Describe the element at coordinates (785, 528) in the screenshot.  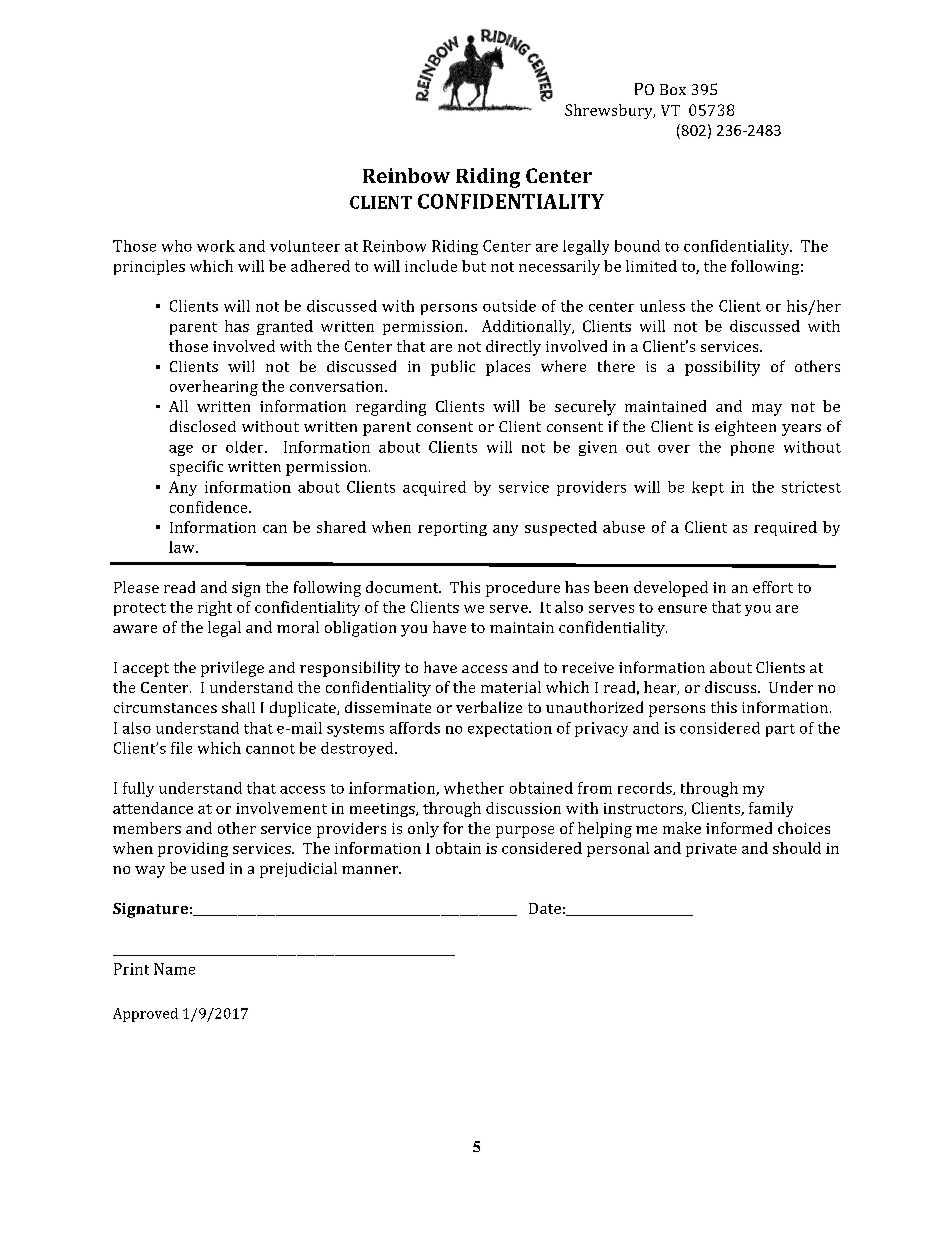
I see `required` at that location.
